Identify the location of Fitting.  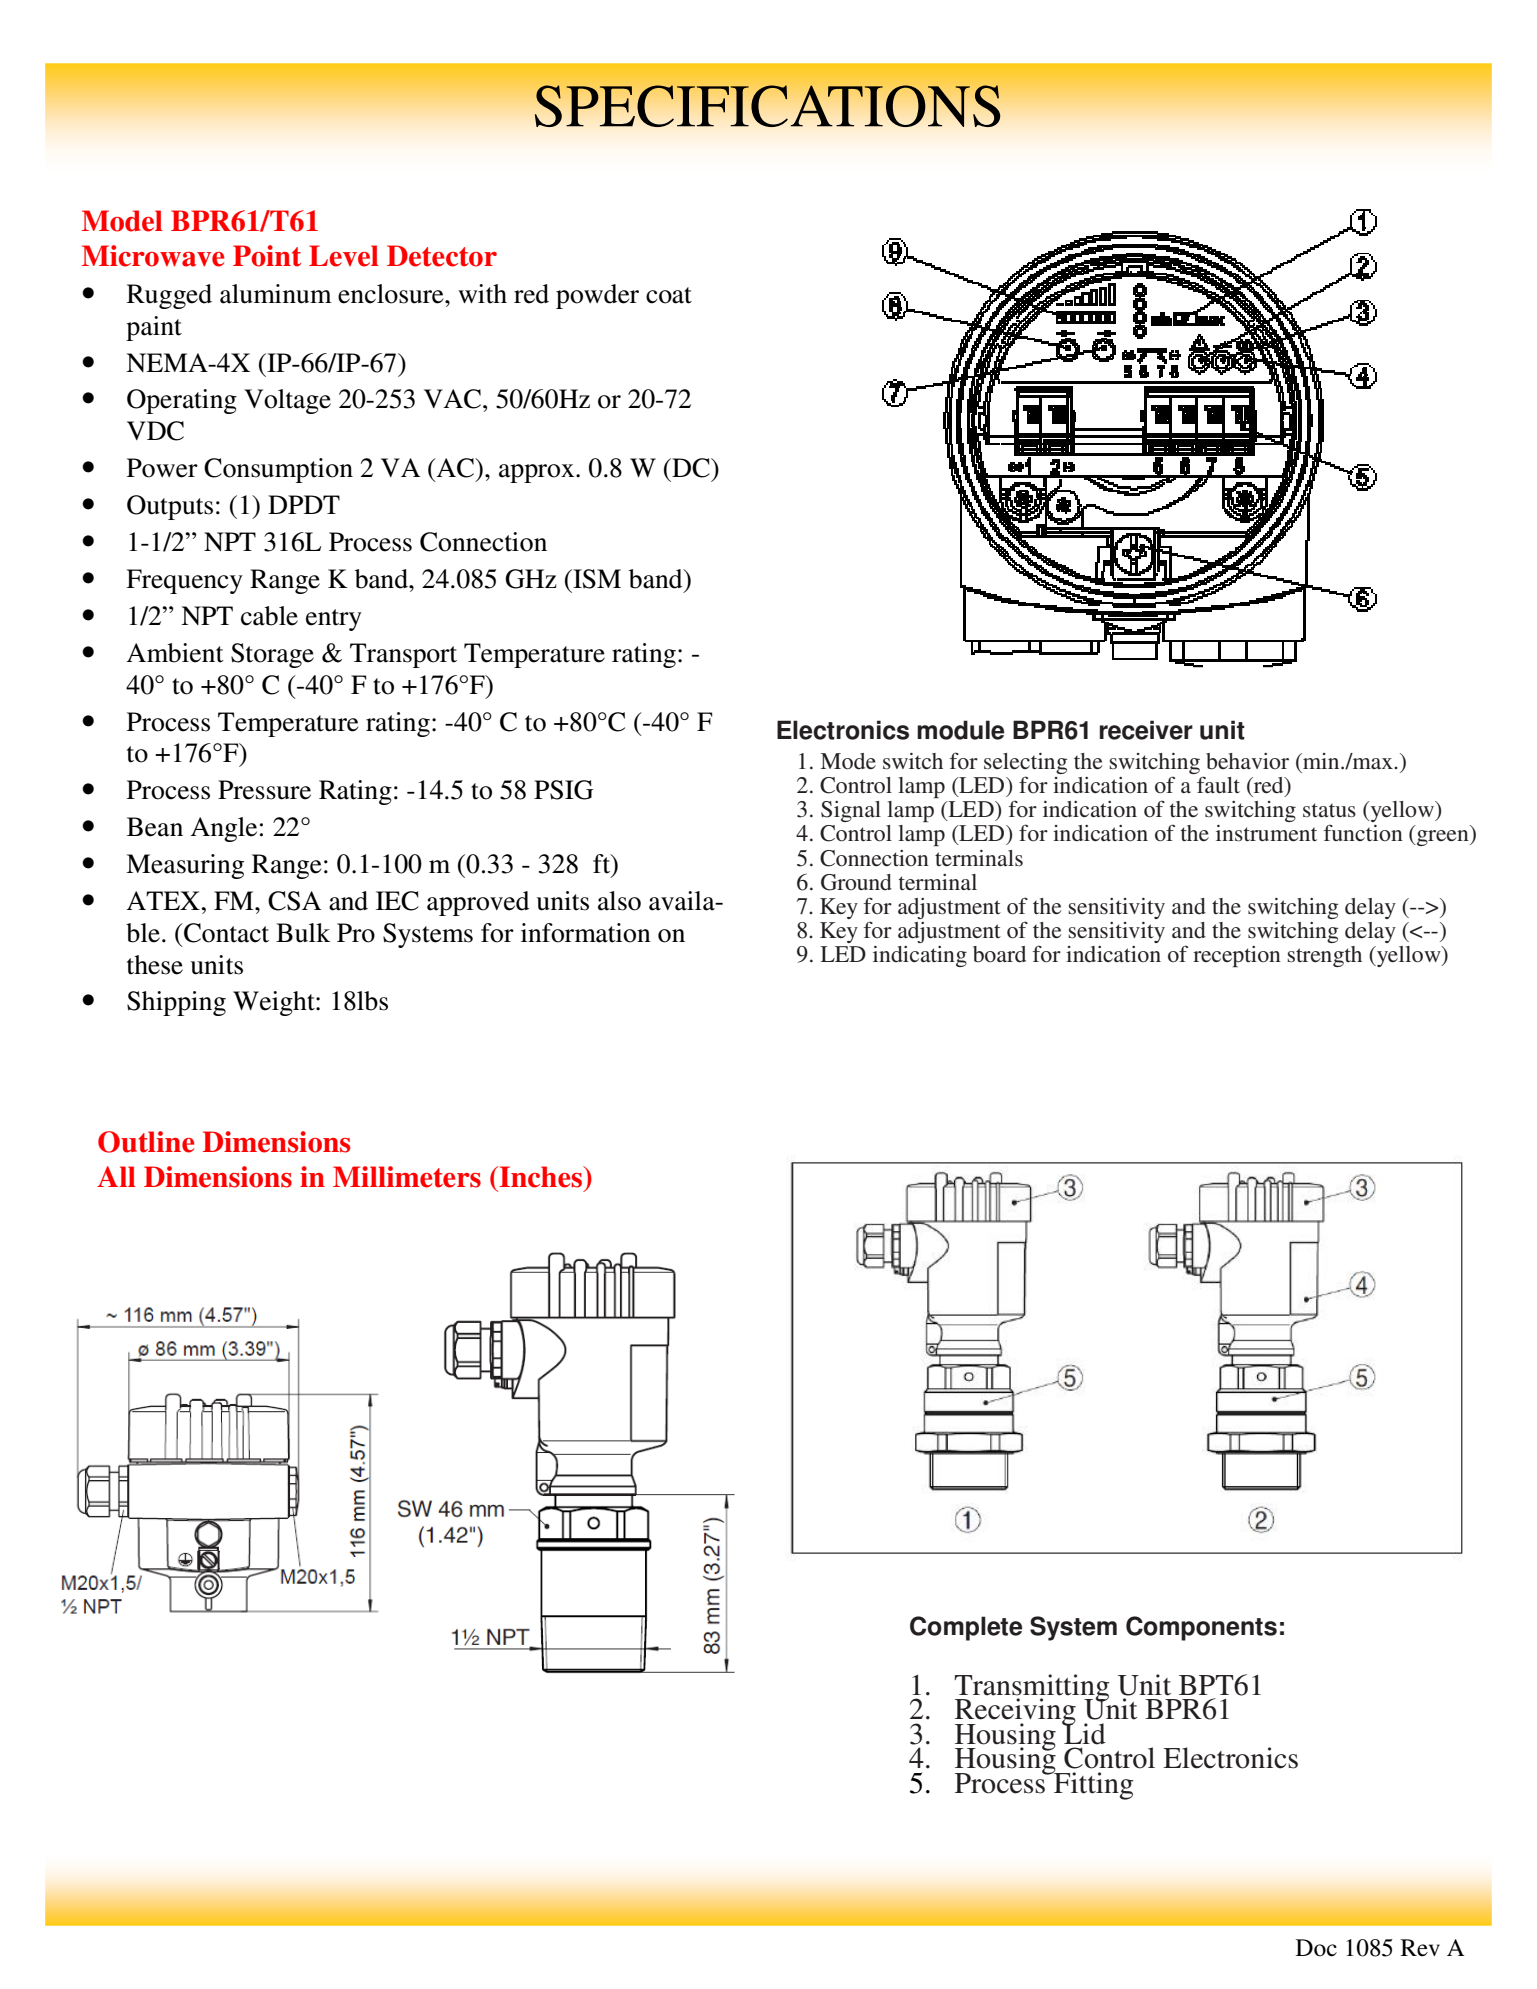
(1093, 1785).
